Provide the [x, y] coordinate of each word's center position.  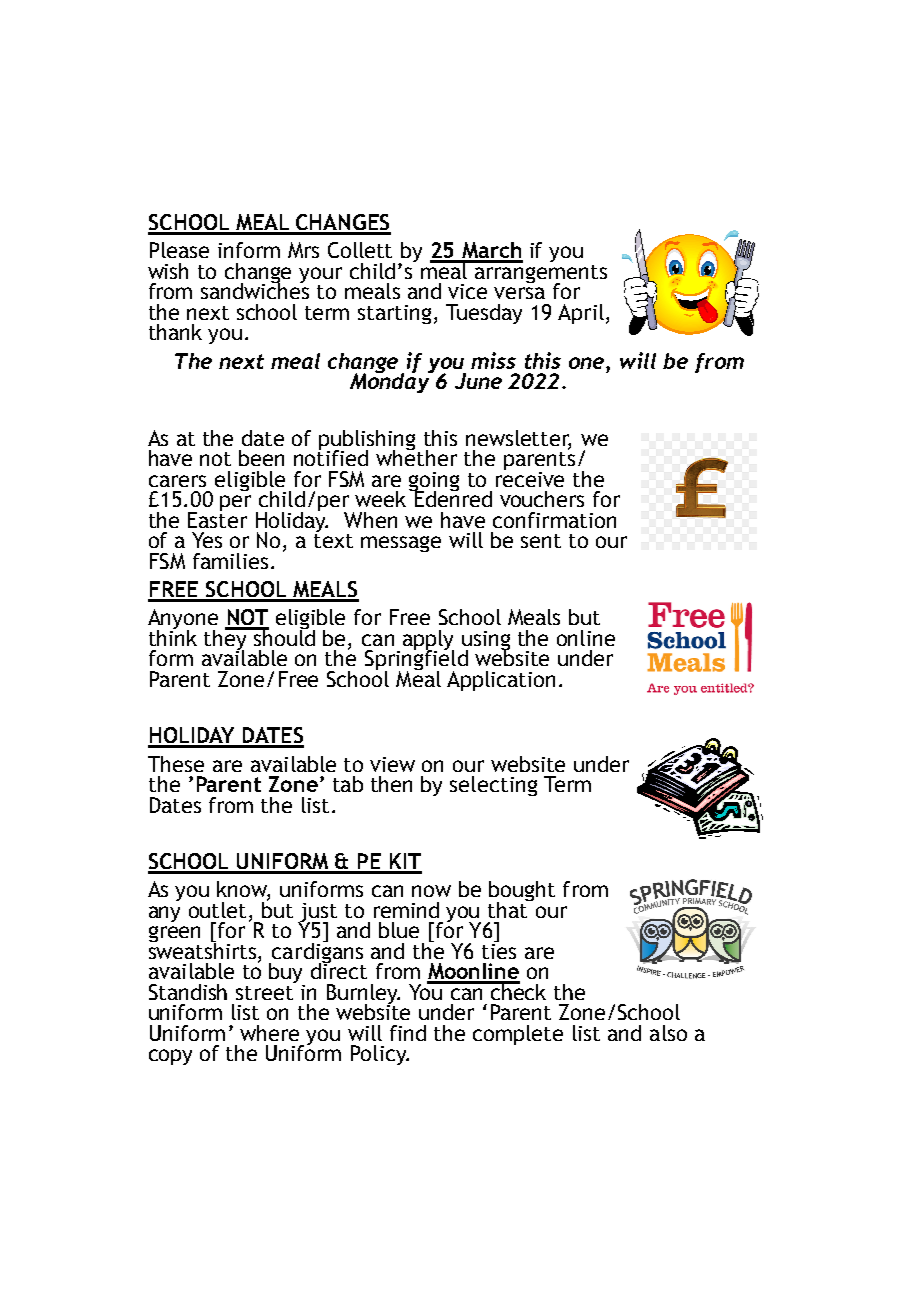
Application [501, 681]
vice [467, 291]
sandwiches [255, 289]
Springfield [416, 660]
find [408, 1033]
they [227, 640]
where [269, 1033]
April [581, 314]
